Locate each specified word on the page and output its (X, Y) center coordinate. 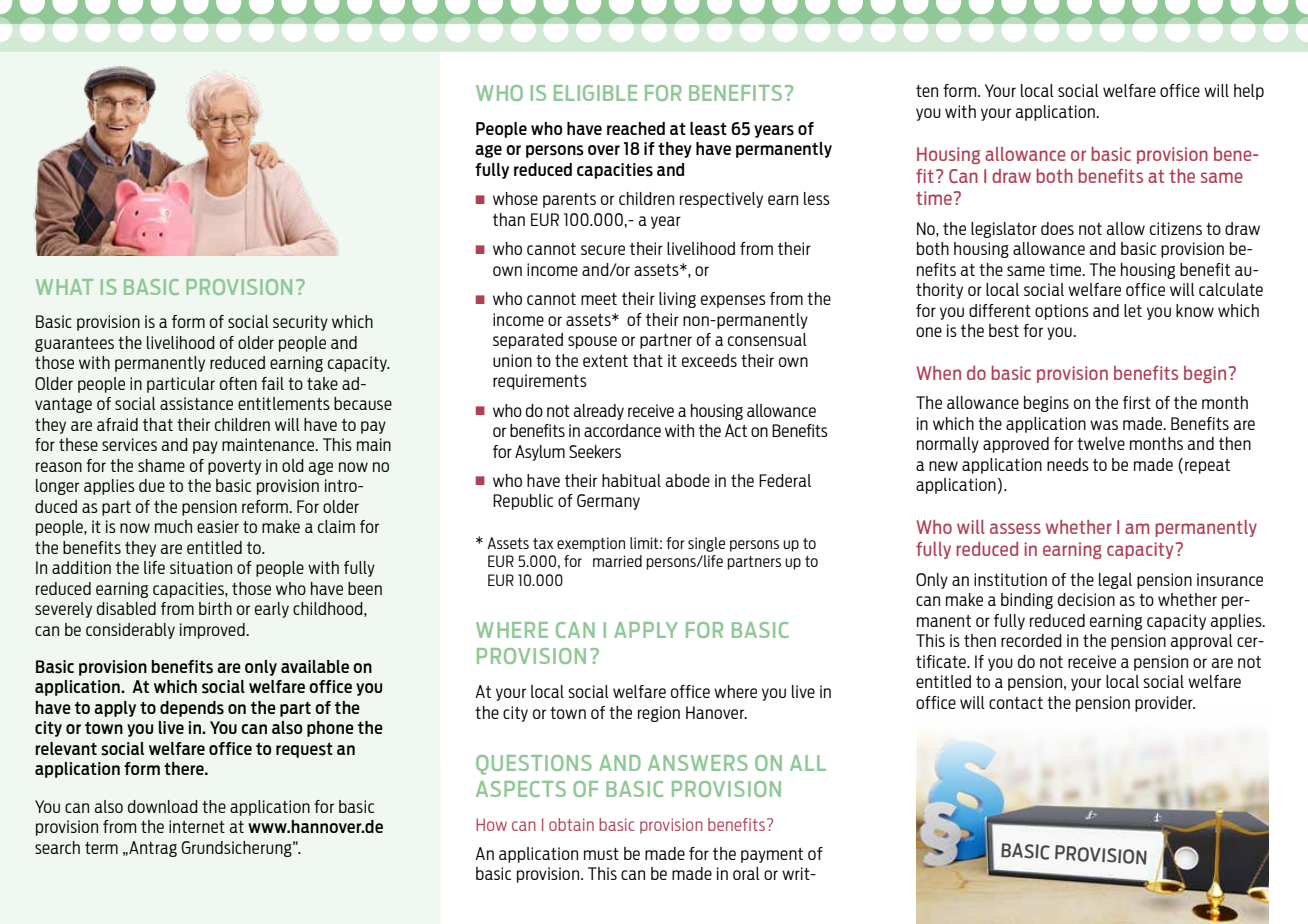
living (677, 300)
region (659, 714)
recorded (1031, 640)
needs (1068, 464)
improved (213, 631)
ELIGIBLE (595, 93)
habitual (631, 480)
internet (197, 826)
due (152, 485)
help (1249, 92)
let (1133, 310)
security (300, 323)
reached (636, 128)
